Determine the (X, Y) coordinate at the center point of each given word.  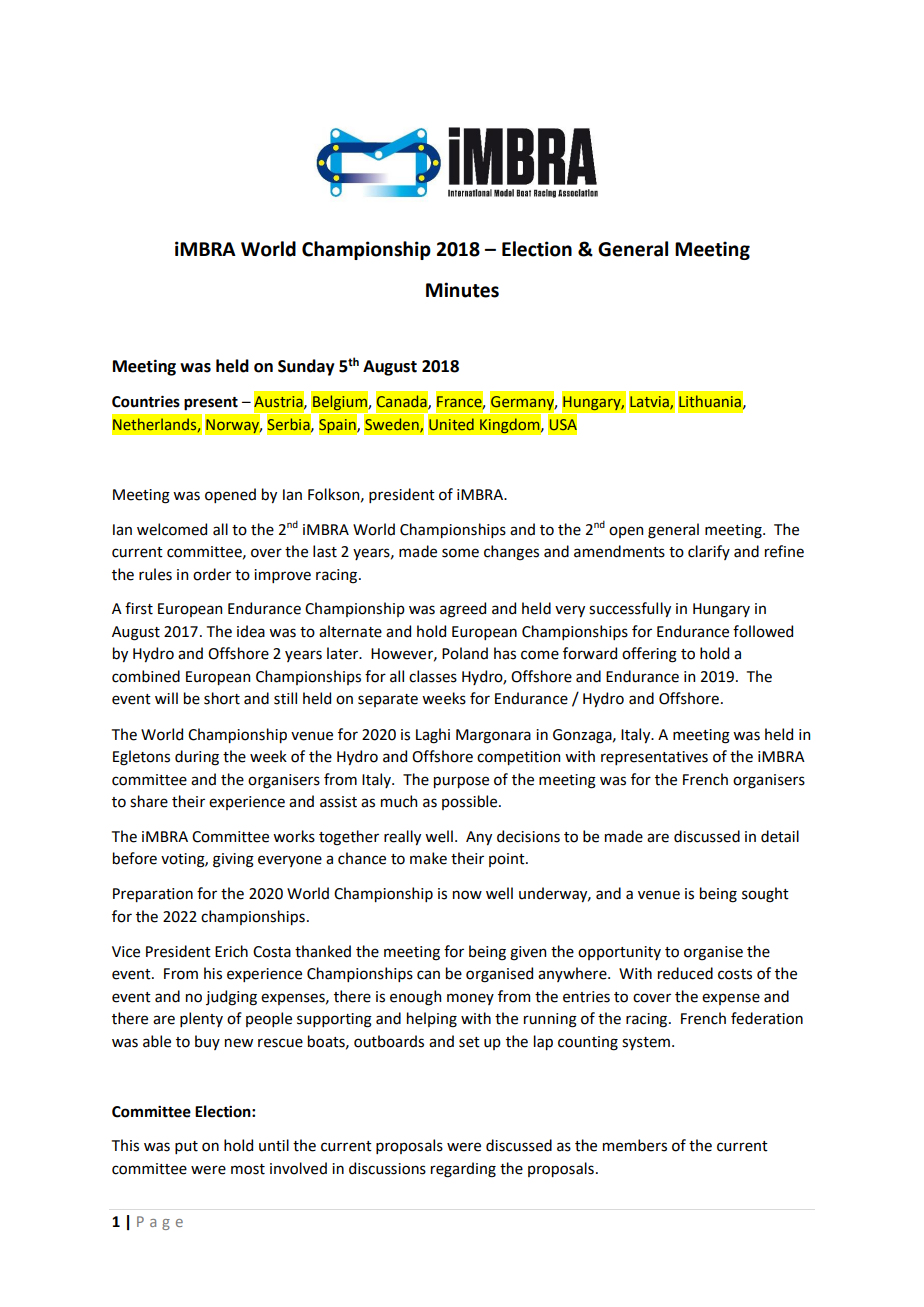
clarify (709, 552)
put (186, 1147)
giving (233, 860)
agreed (463, 610)
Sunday (306, 367)
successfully (630, 609)
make (428, 858)
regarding (463, 1170)
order (212, 574)
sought (765, 895)
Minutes (462, 290)
